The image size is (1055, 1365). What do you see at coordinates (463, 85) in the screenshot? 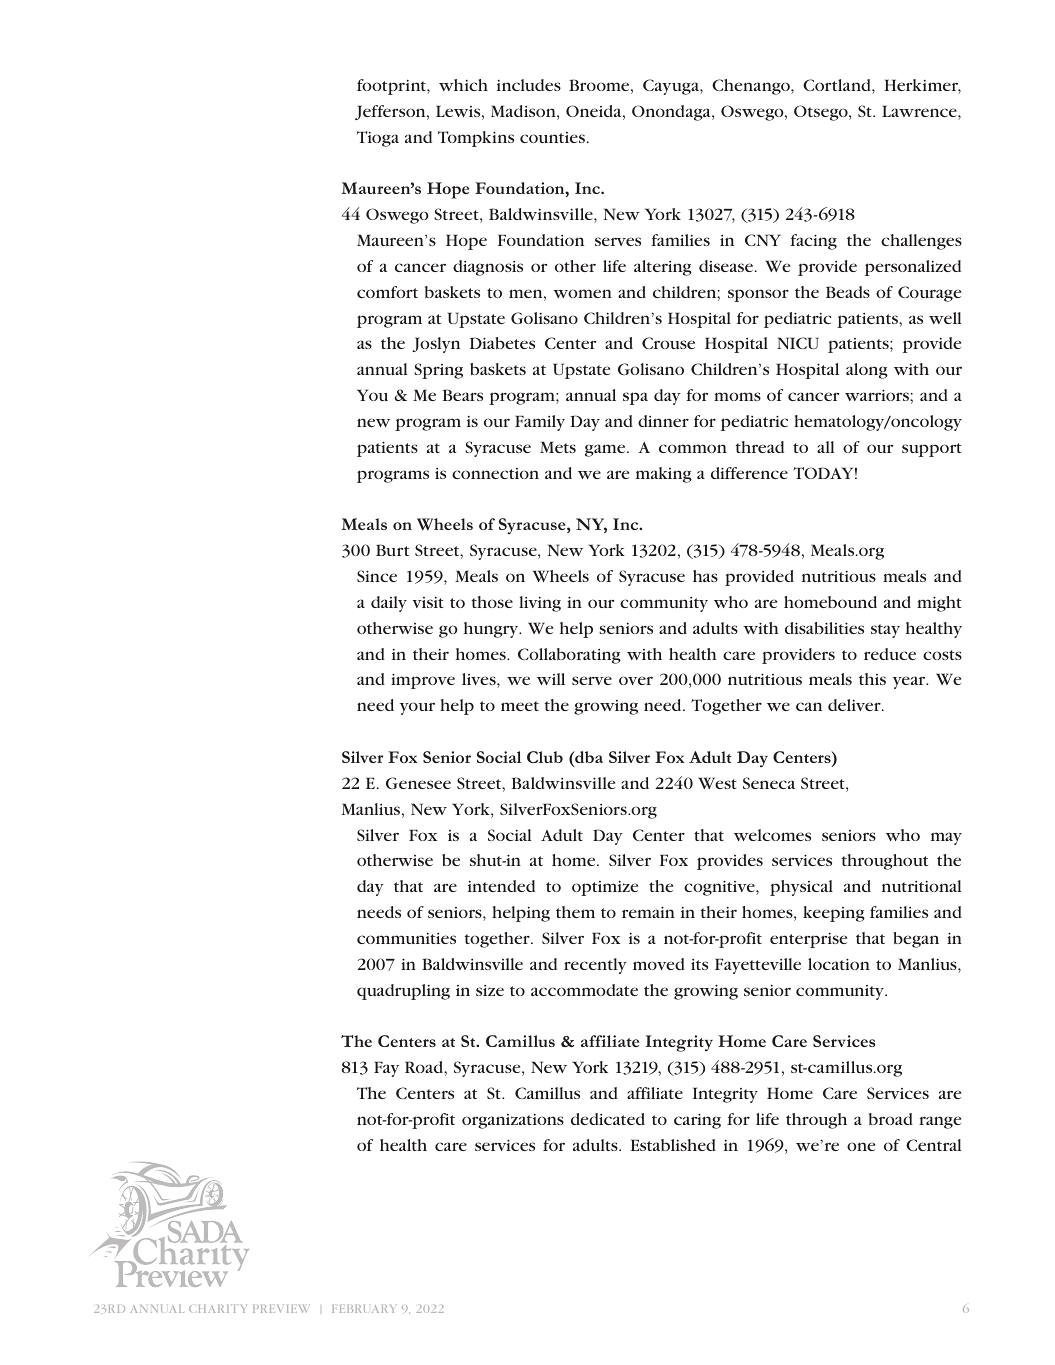
I see `which` at bounding box center [463, 85].
